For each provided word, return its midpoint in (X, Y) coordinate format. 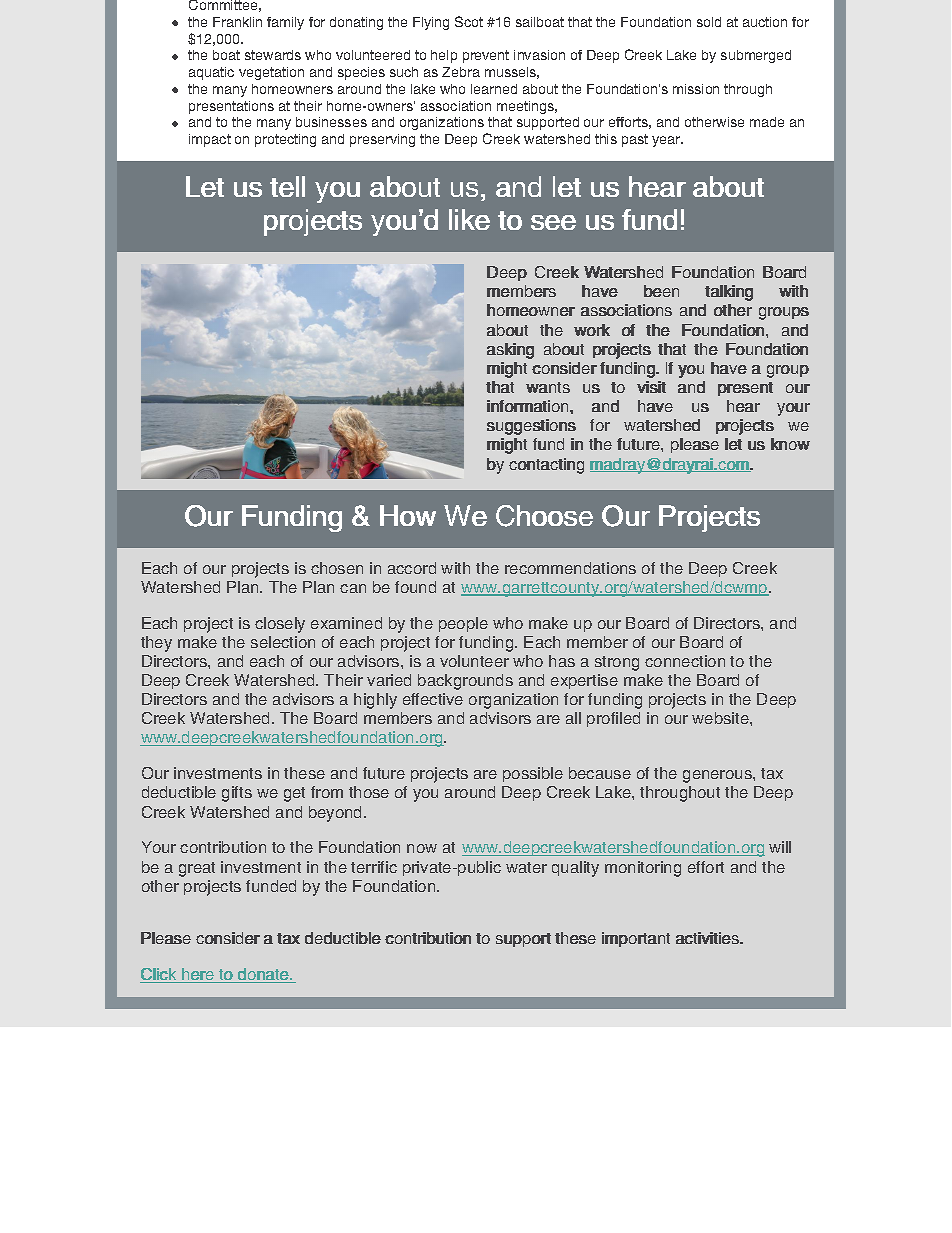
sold (709, 22)
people (463, 624)
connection (685, 661)
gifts (237, 794)
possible (533, 774)
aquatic (211, 73)
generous (718, 776)
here (198, 975)
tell (287, 186)
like (469, 219)
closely (280, 625)
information (529, 406)
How (408, 515)
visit (651, 387)
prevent (486, 56)
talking (729, 293)
